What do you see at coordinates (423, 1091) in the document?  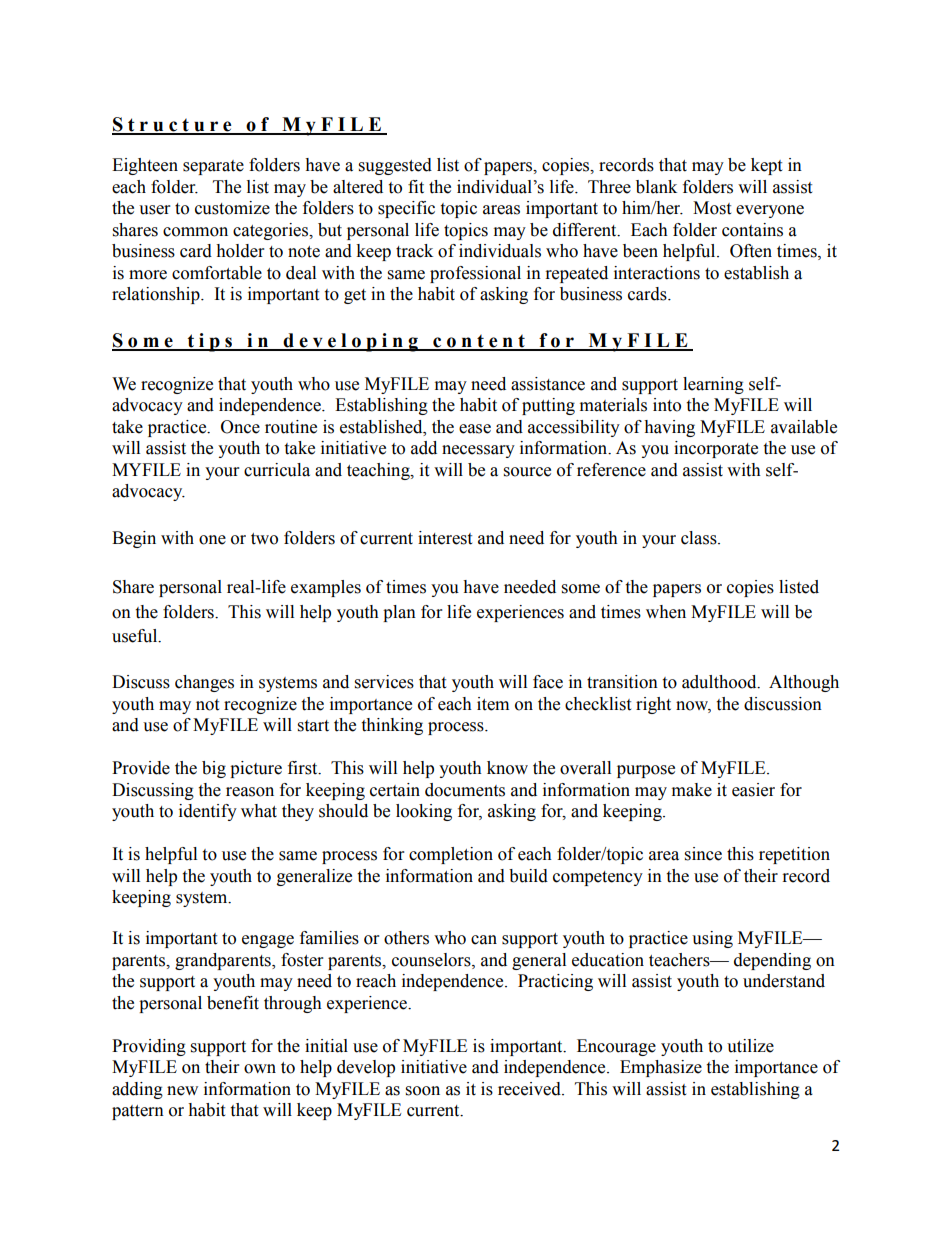 I see `soon` at bounding box center [423, 1091].
